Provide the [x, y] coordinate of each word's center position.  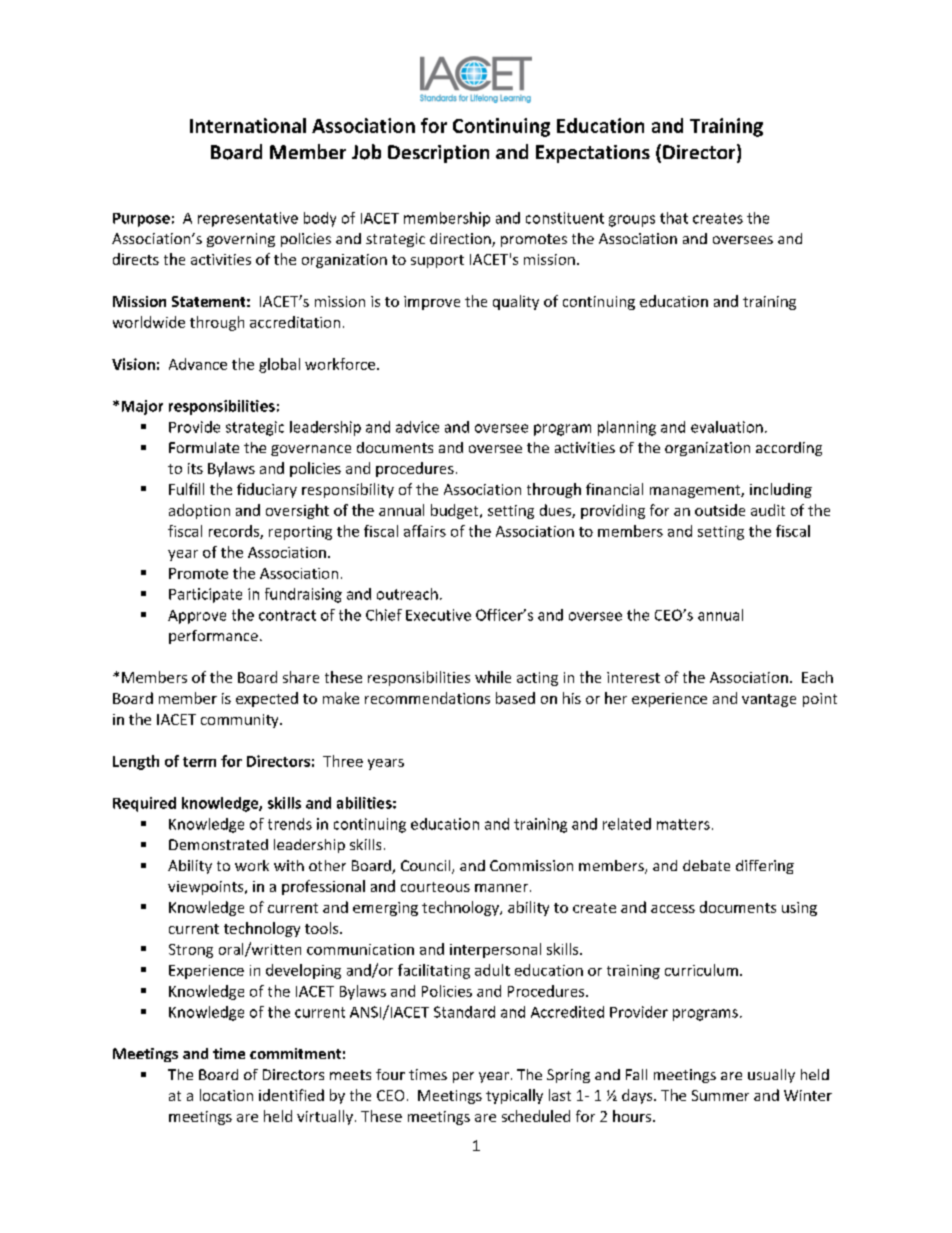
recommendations [427, 698]
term [199, 762]
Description [438, 154]
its [195, 468]
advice [417, 427]
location [226, 1095]
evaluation [727, 427]
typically [514, 1096]
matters [683, 824]
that [674, 218]
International [248, 125]
